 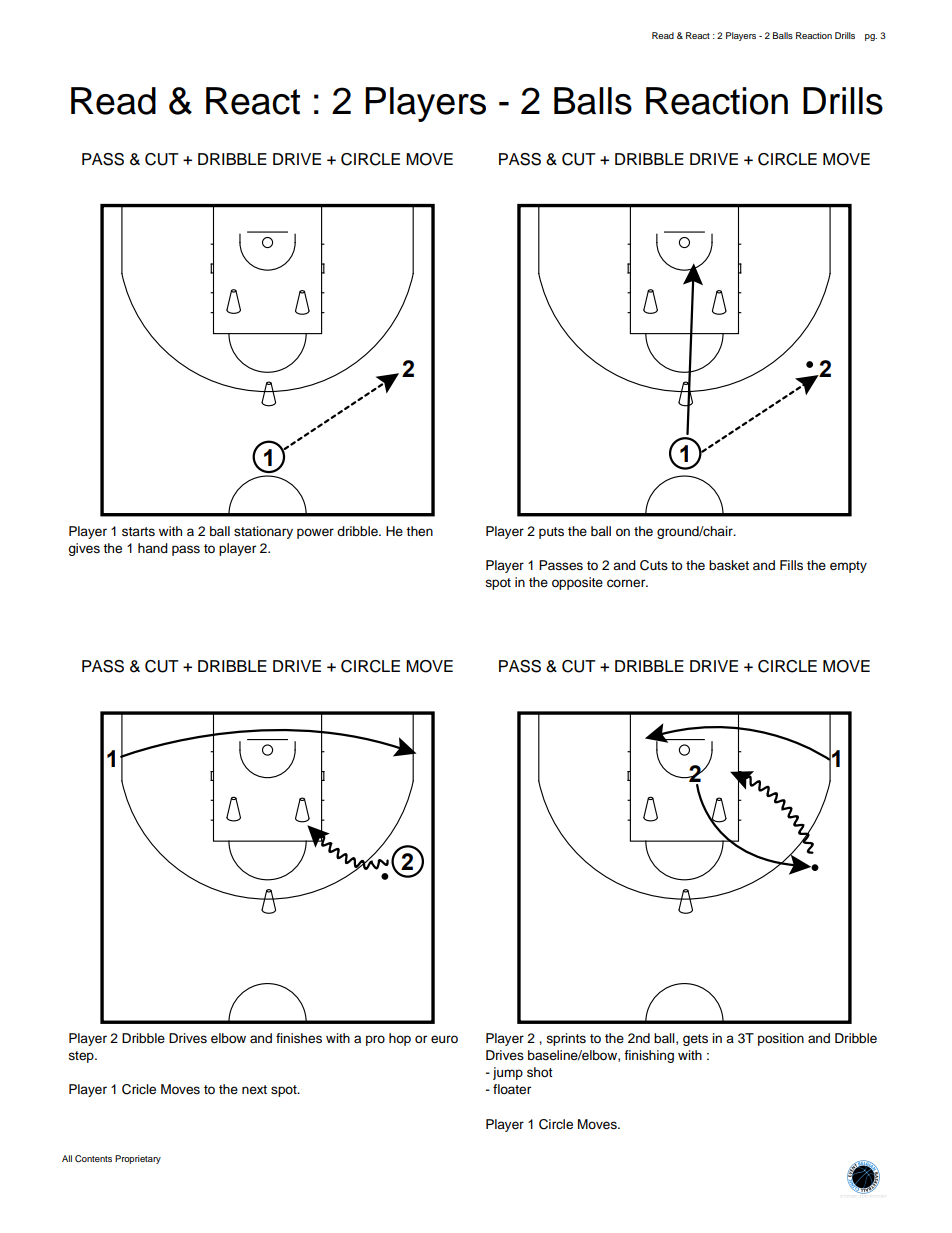 What do you see at coordinates (654, 565) in the image?
I see `Cuts` at bounding box center [654, 565].
